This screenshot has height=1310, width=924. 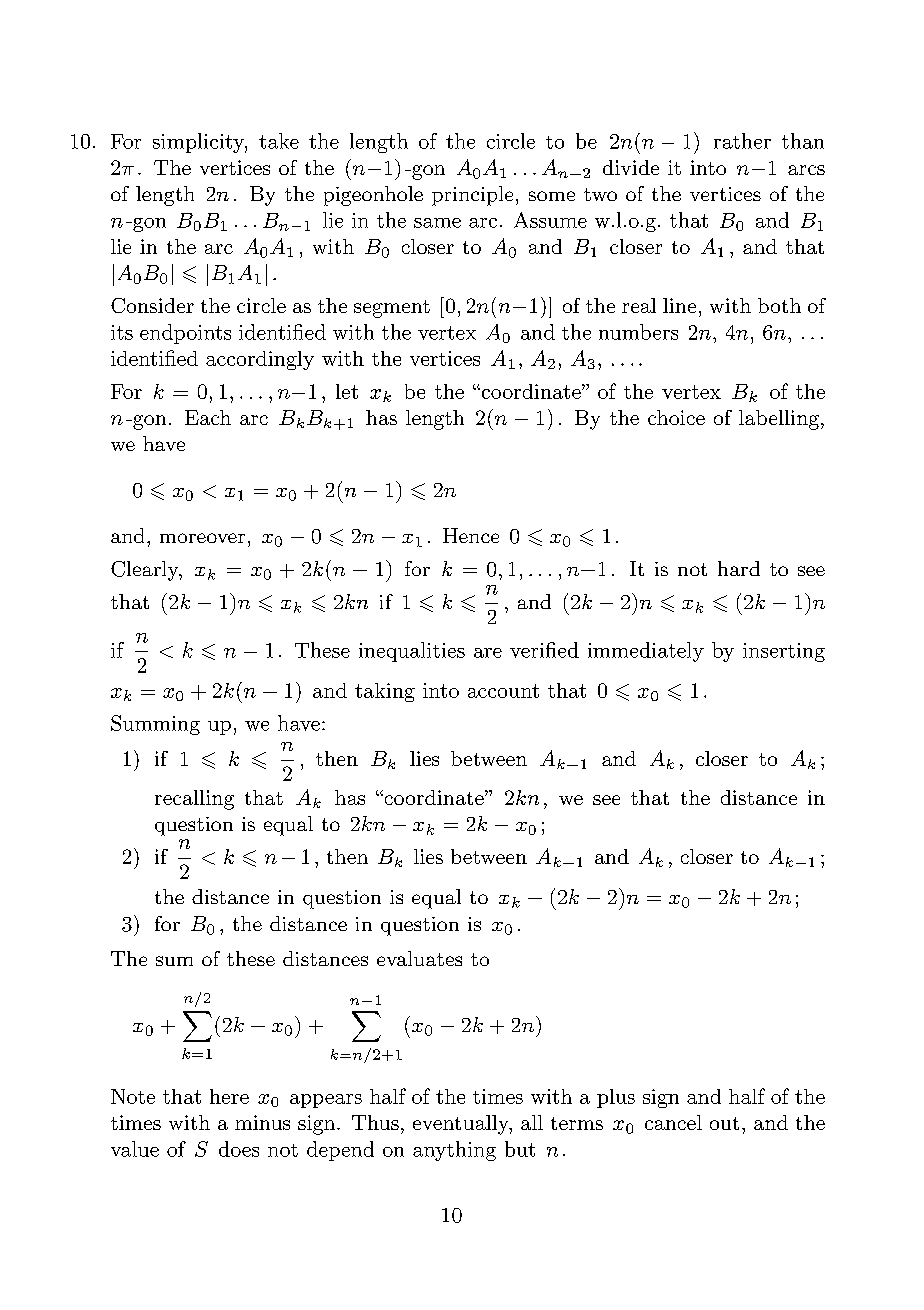 I want to click on Summing, so click(x=155, y=725).
